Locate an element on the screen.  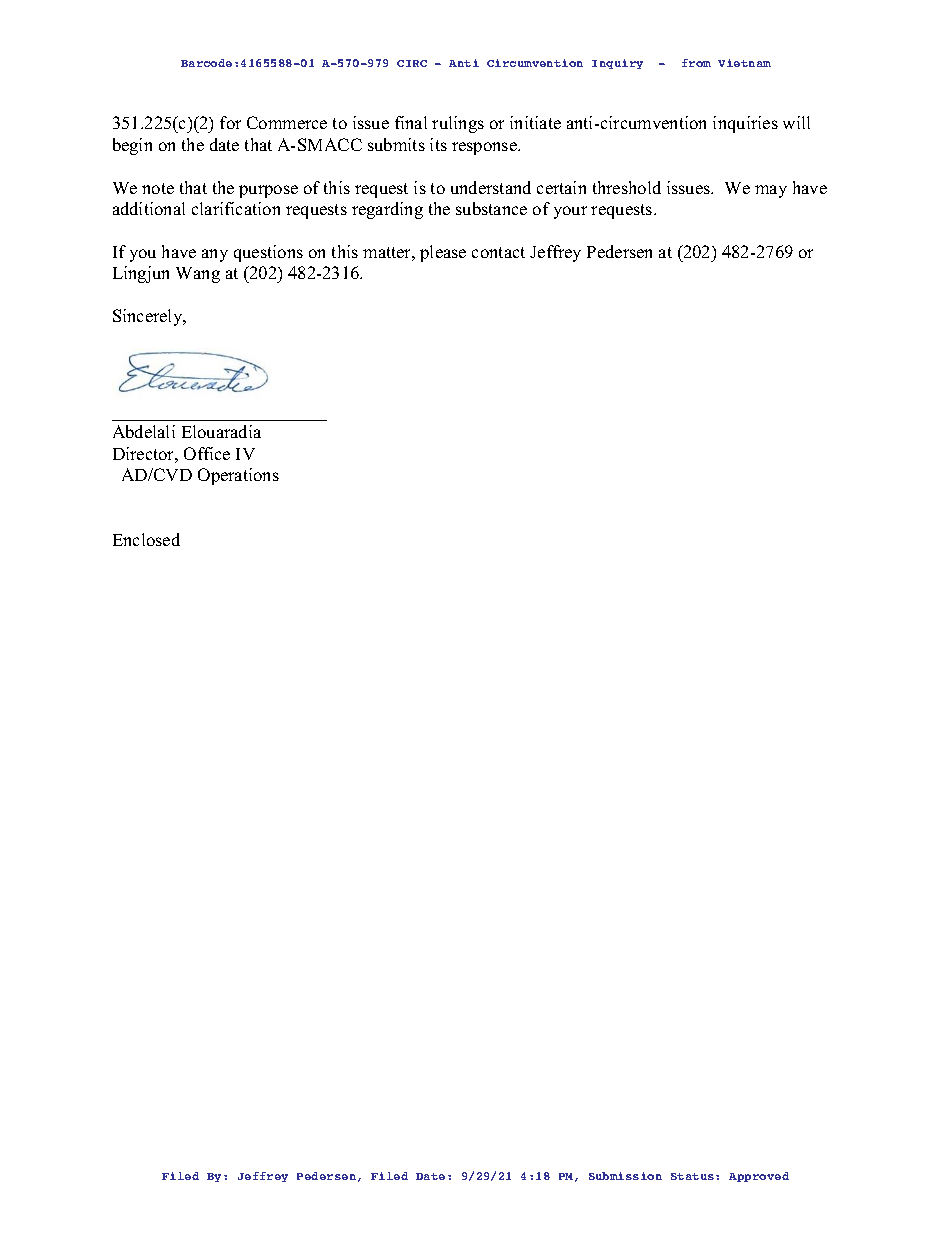
Enclosed is located at coordinates (146, 539).
